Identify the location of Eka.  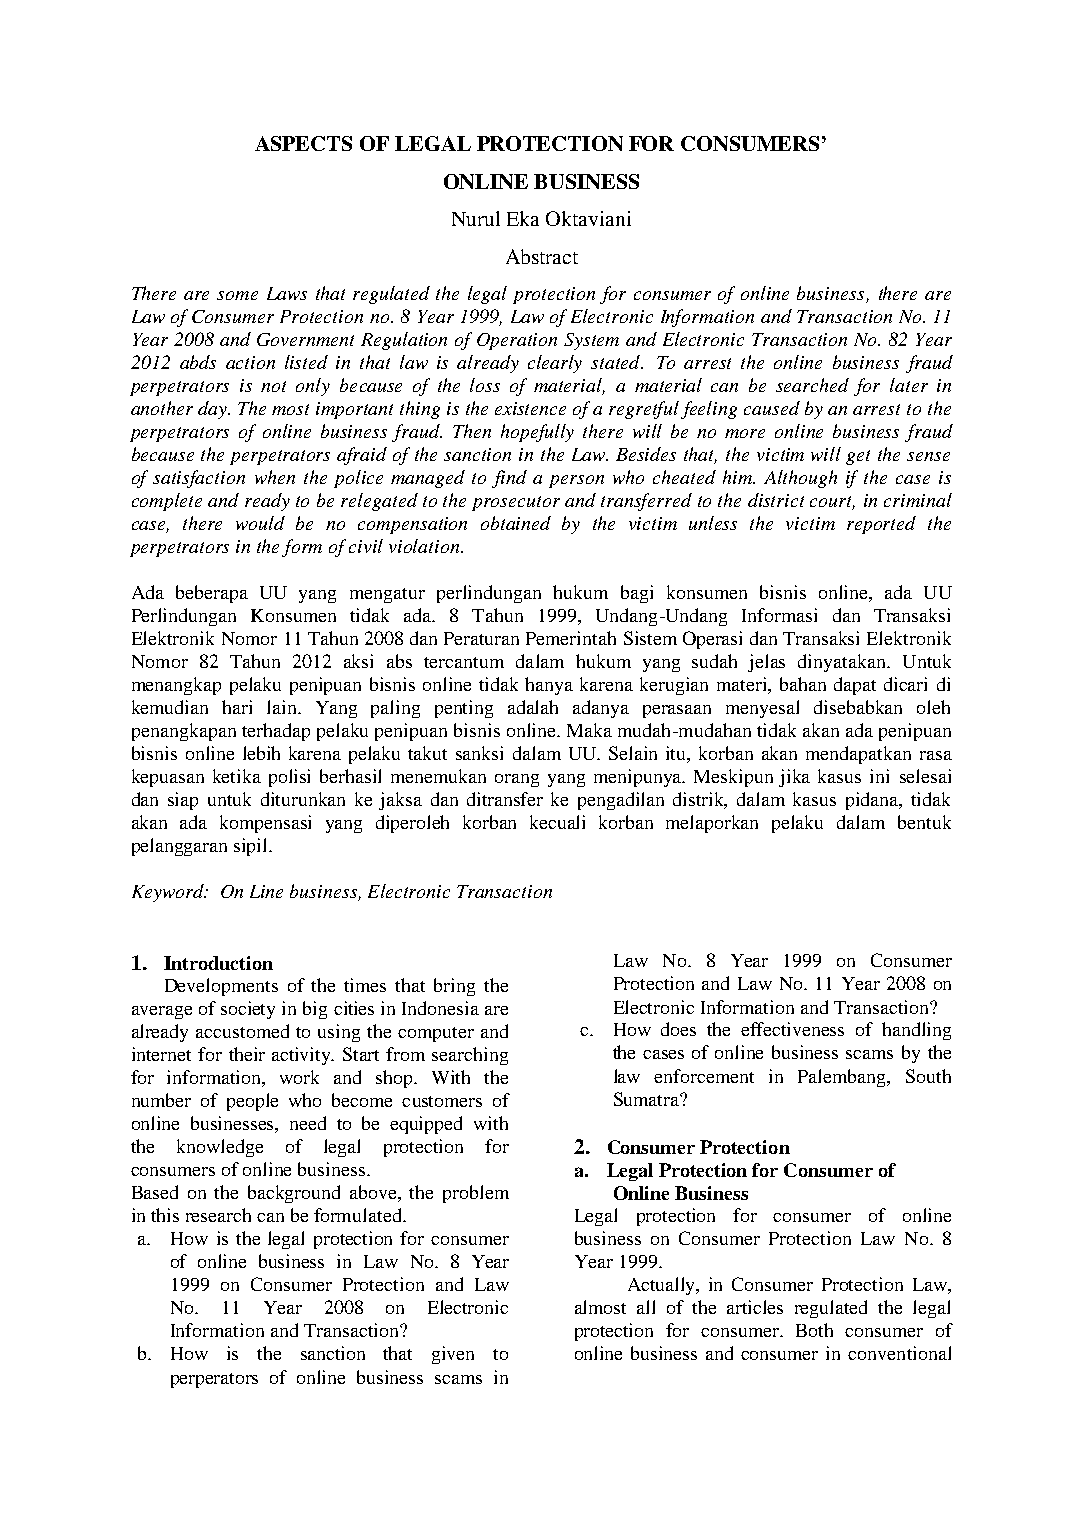
(523, 218).
